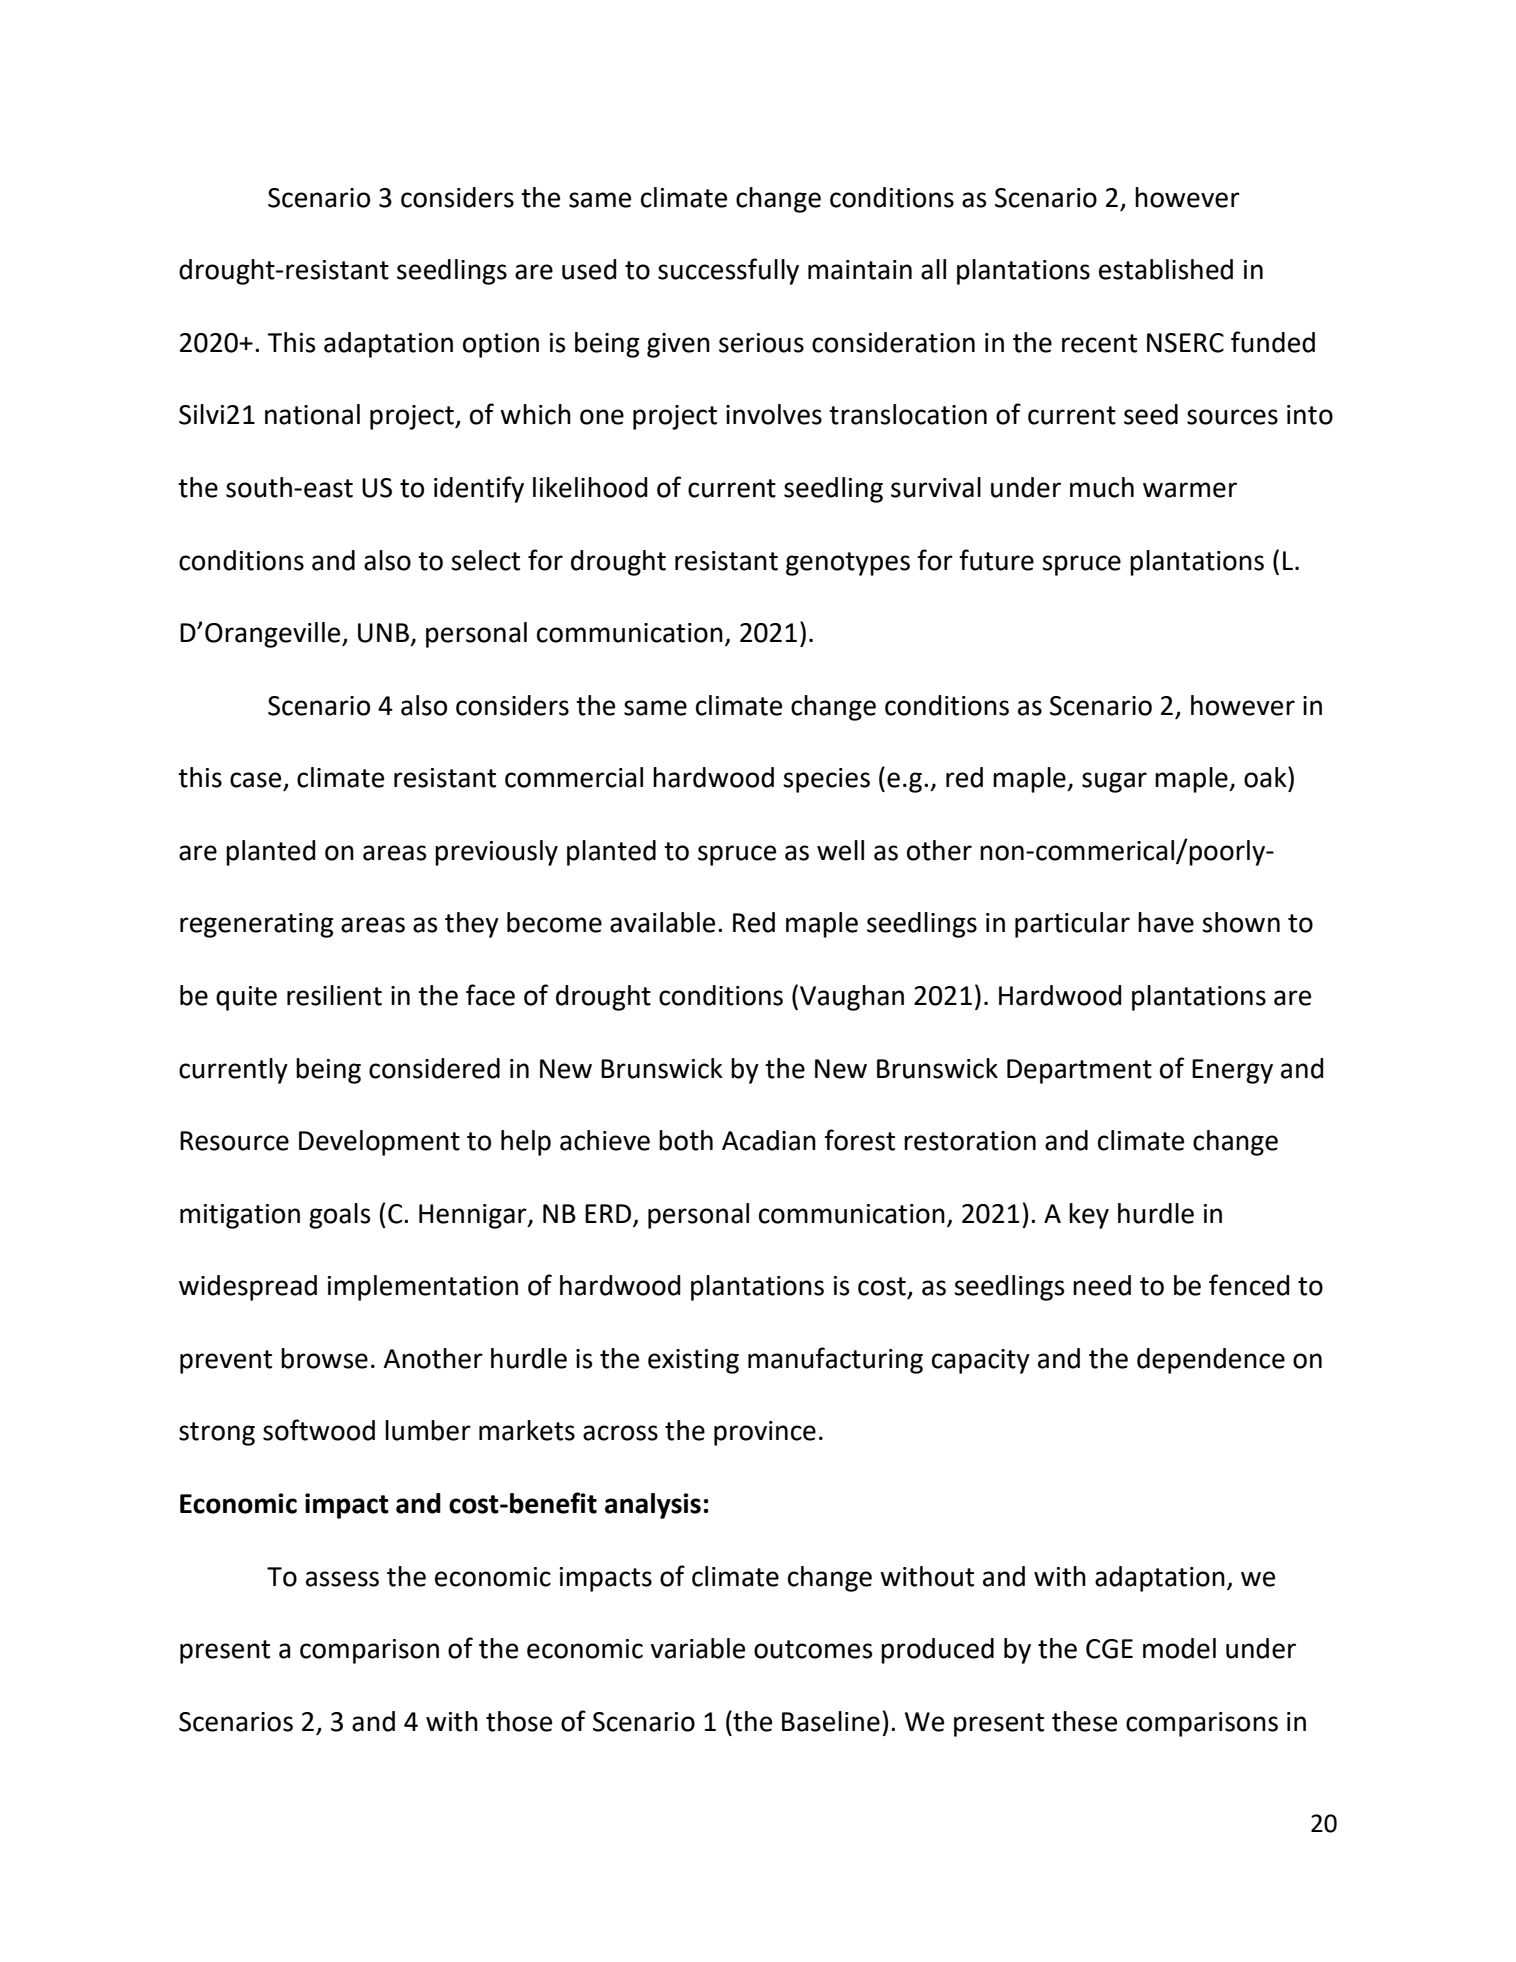  What do you see at coordinates (312, 414) in the screenshot?
I see `national` at bounding box center [312, 414].
